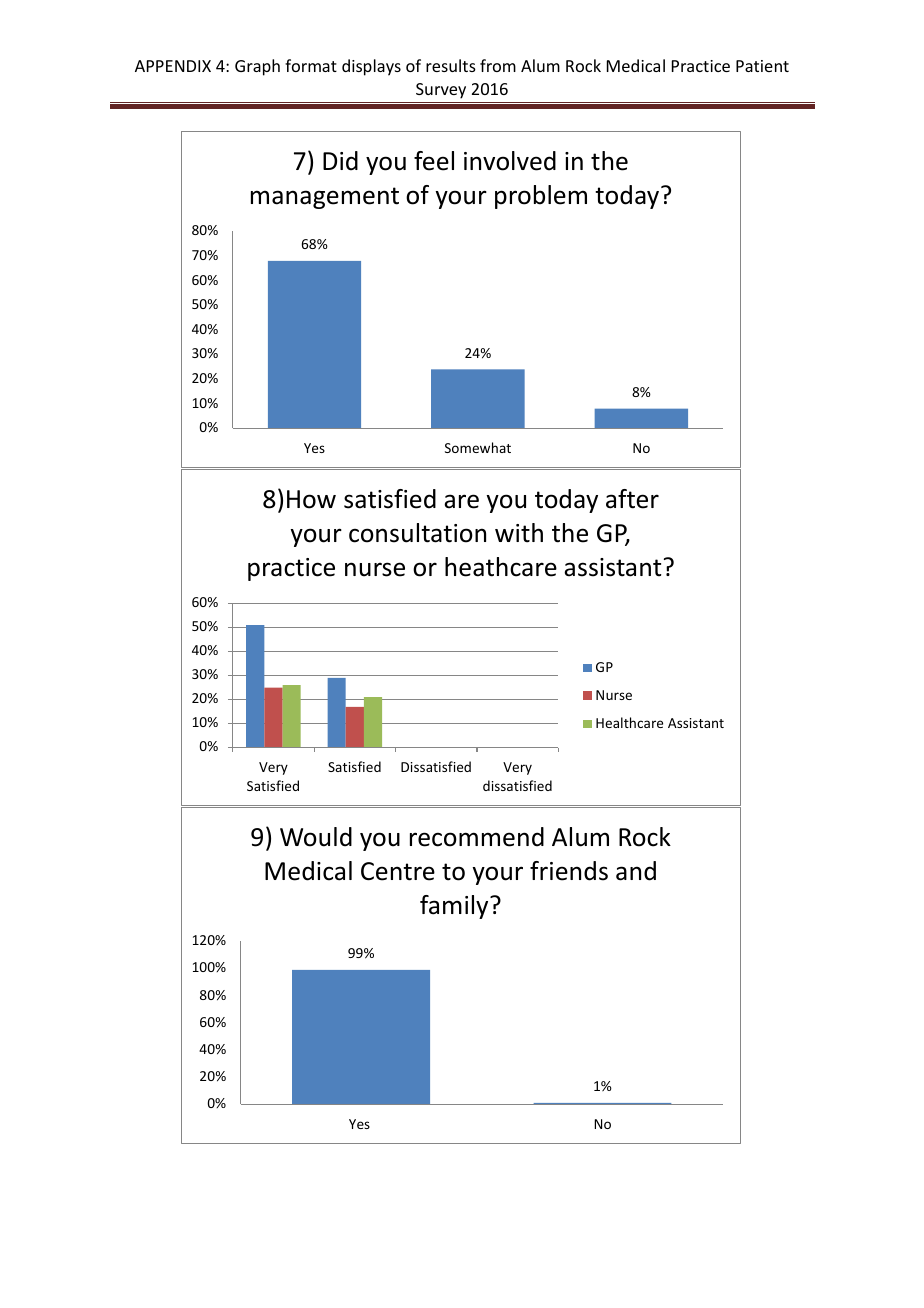 Image resolution: width=924 pixels, height=1308 pixels. Describe the element at coordinates (441, 91) in the screenshot. I see `Survey` at that location.
